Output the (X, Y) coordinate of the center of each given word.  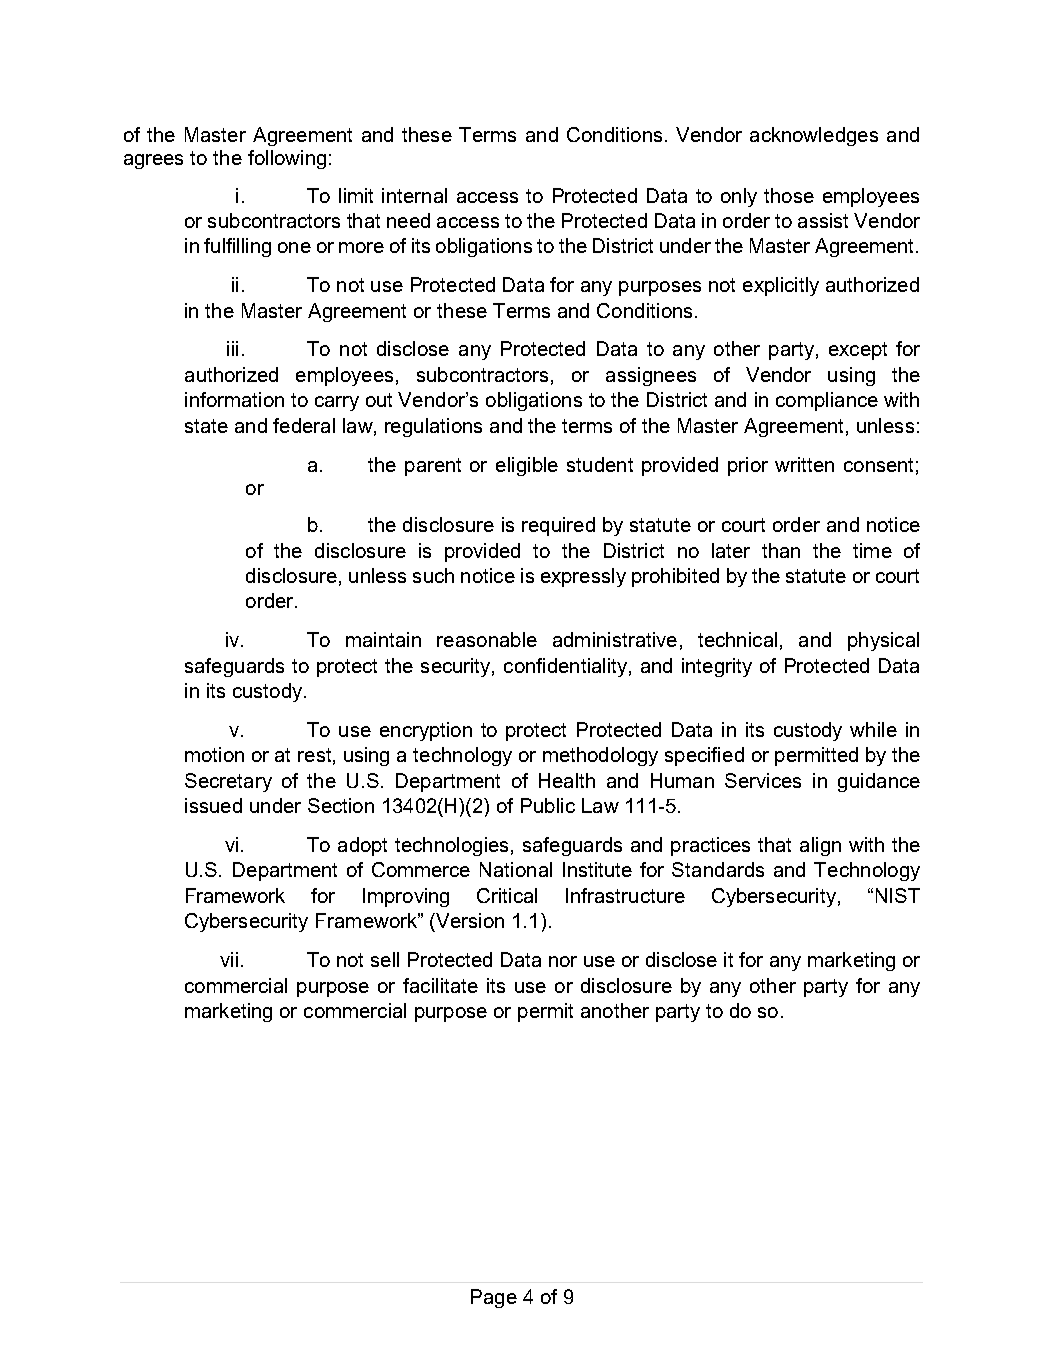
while (873, 729)
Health (567, 780)
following (287, 159)
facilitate (440, 985)
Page (494, 1298)
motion (214, 754)
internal (414, 195)
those (789, 195)
